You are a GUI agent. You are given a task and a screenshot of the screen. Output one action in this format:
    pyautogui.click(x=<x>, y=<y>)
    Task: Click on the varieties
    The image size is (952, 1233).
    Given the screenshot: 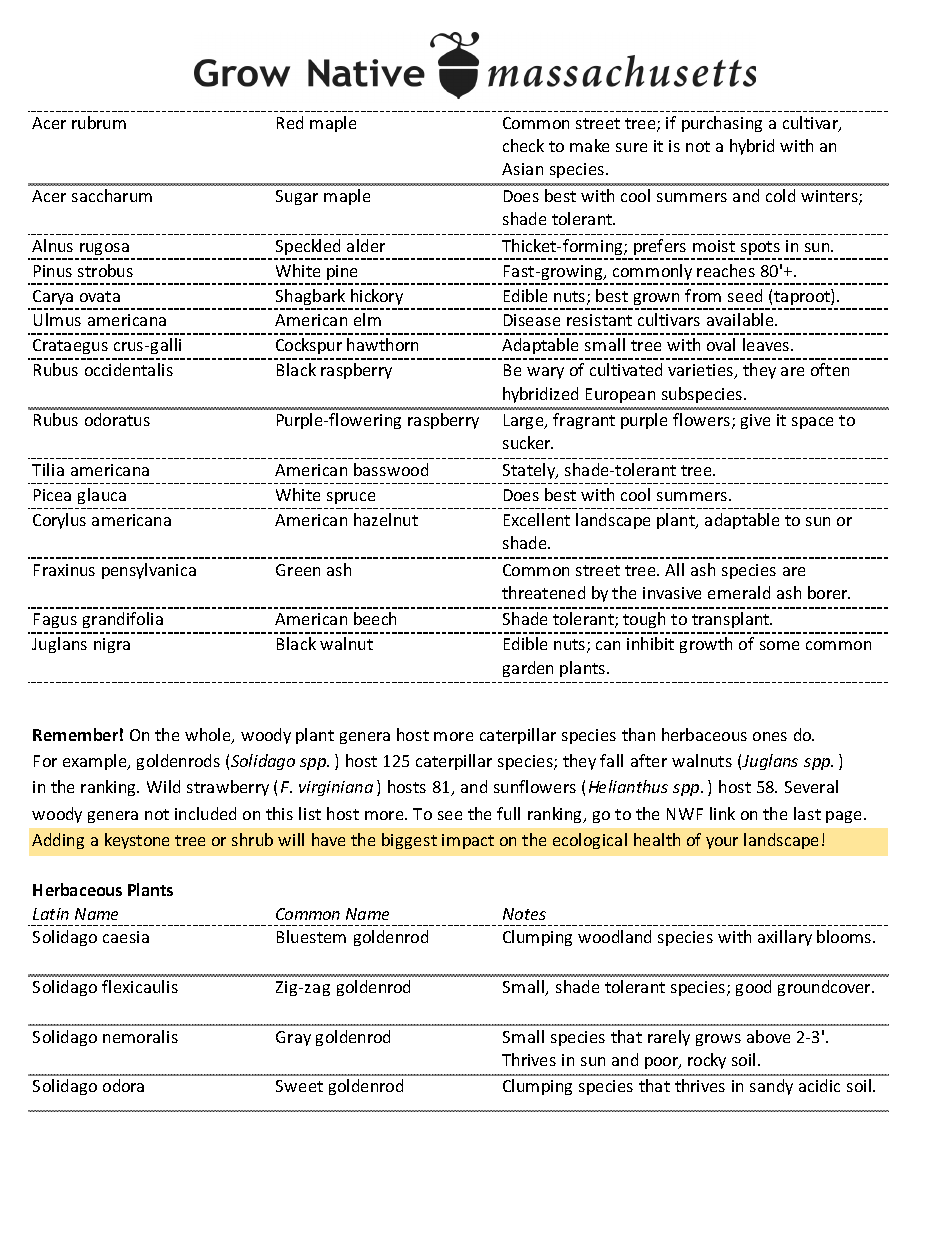 What is the action you would take?
    pyautogui.click(x=701, y=371)
